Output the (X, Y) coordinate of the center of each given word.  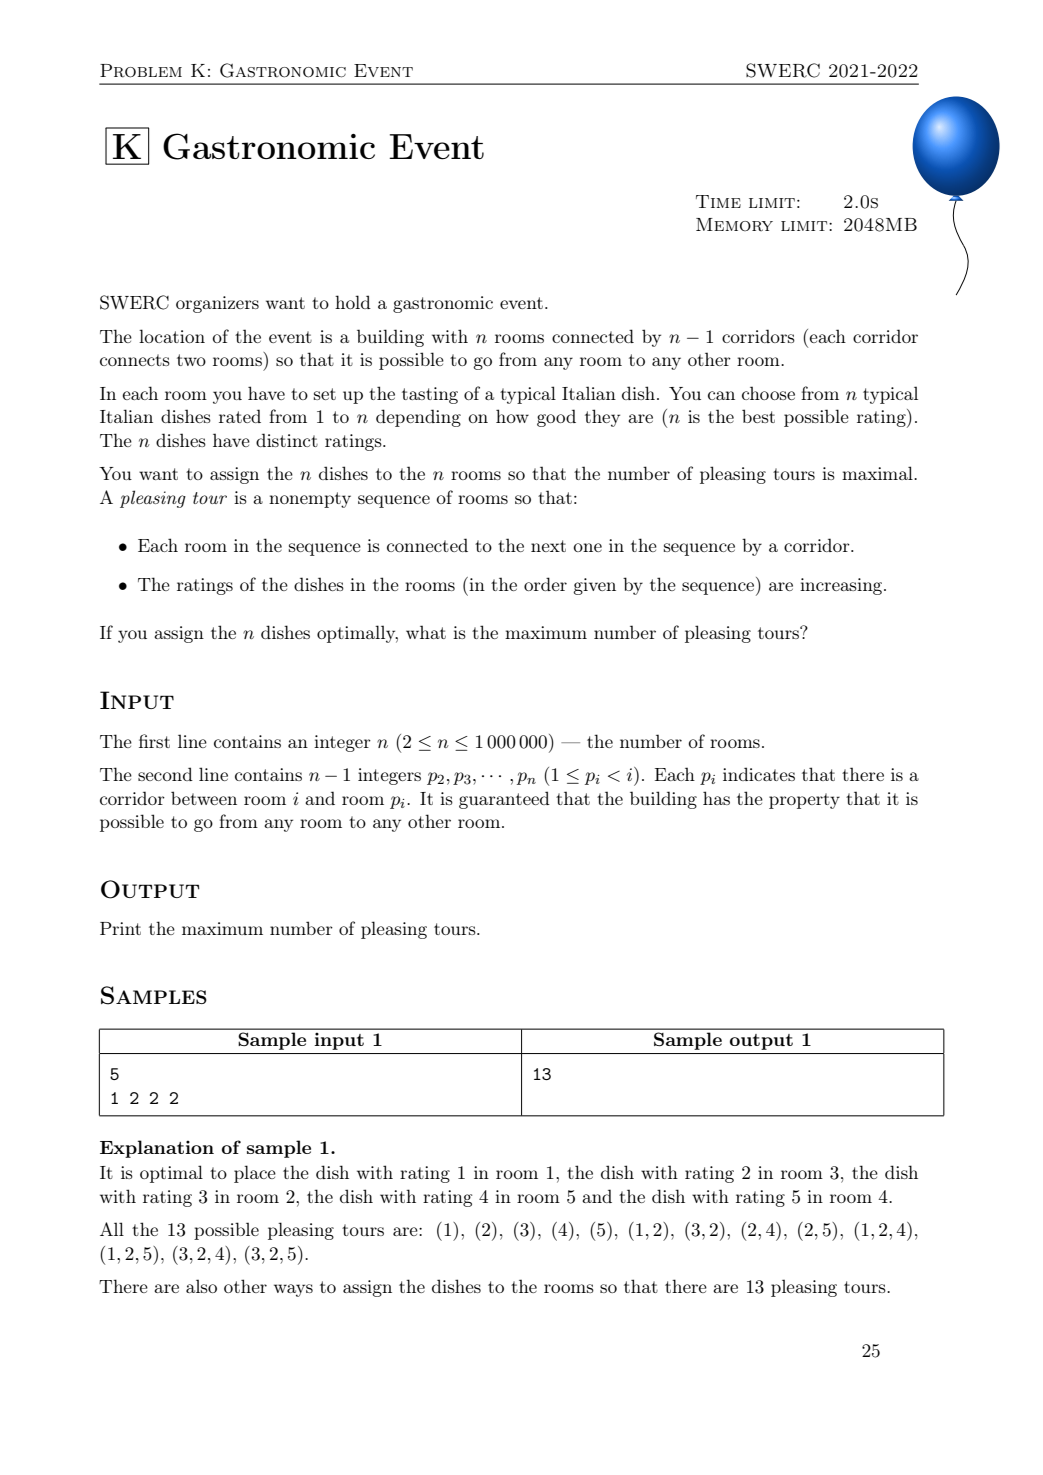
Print (120, 928)
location (172, 336)
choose (768, 393)
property (804, 801)
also (201, 1286)
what (426, 632)
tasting (430, 395)
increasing (842, 586)
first (154, 741)
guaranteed (504, 800)
